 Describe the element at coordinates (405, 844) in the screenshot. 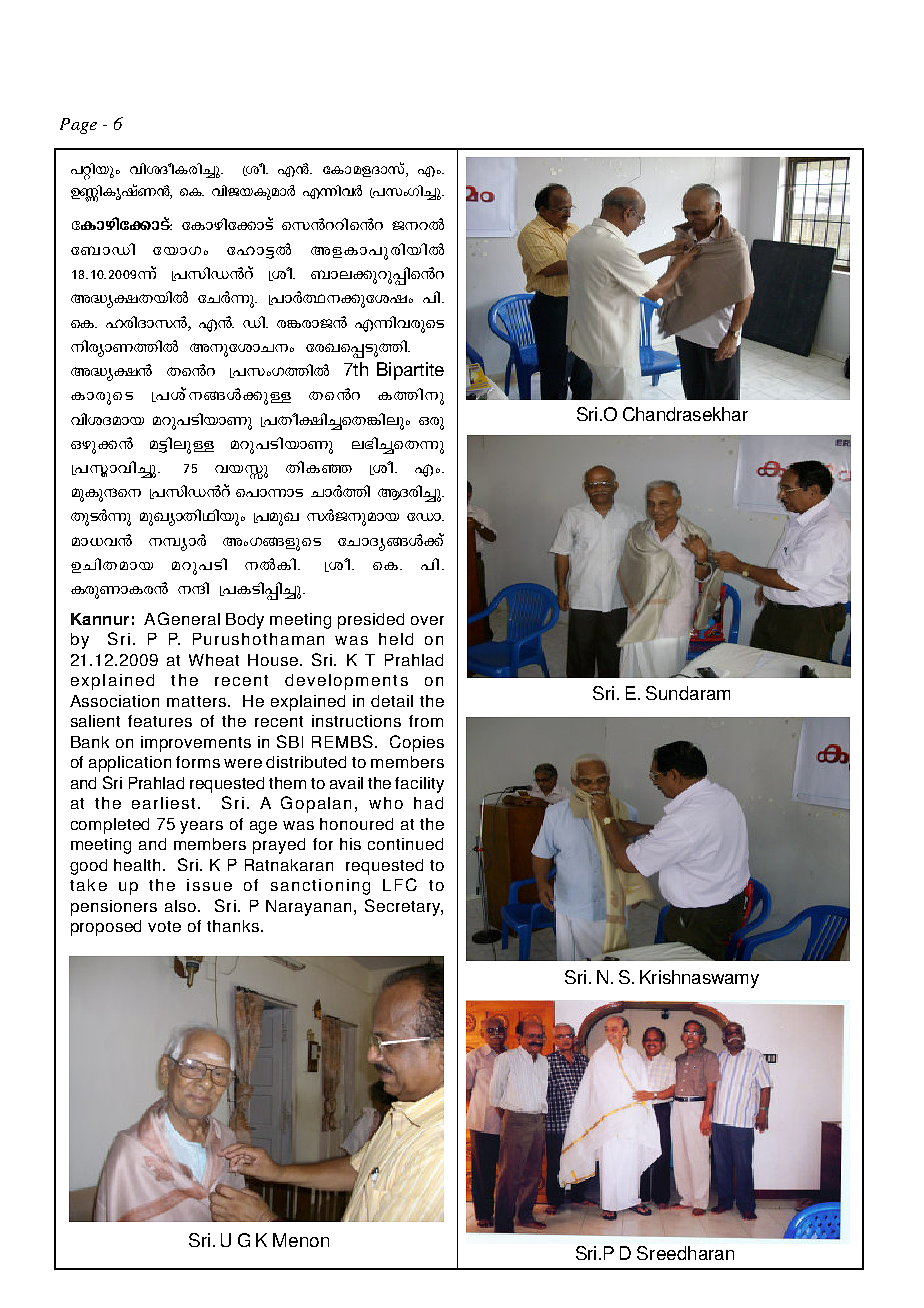

I see `continued` at that location.
